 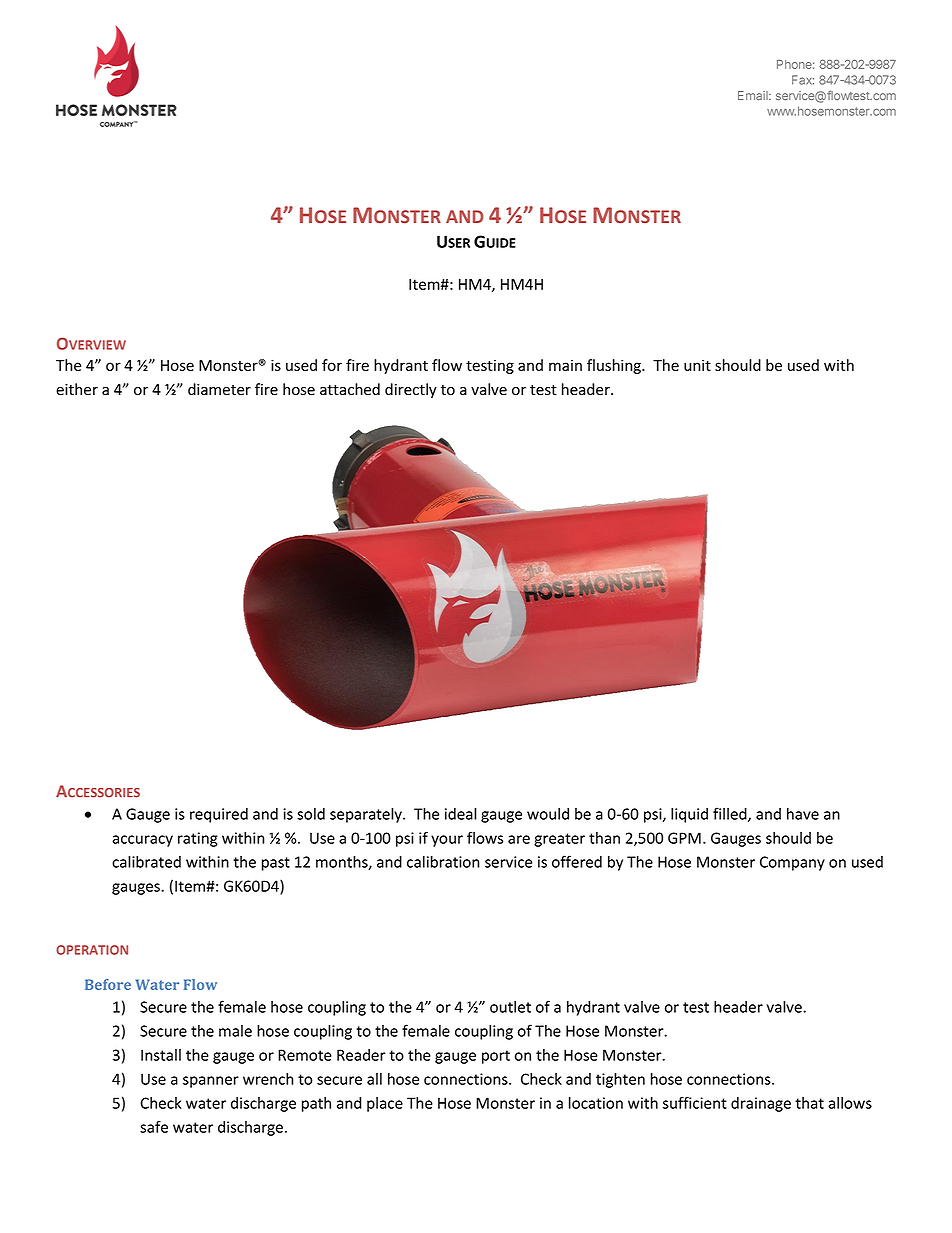 What do you see at coordinates (496, 1057) in the document?
I see `port` at bounding box center [496, 1057].
